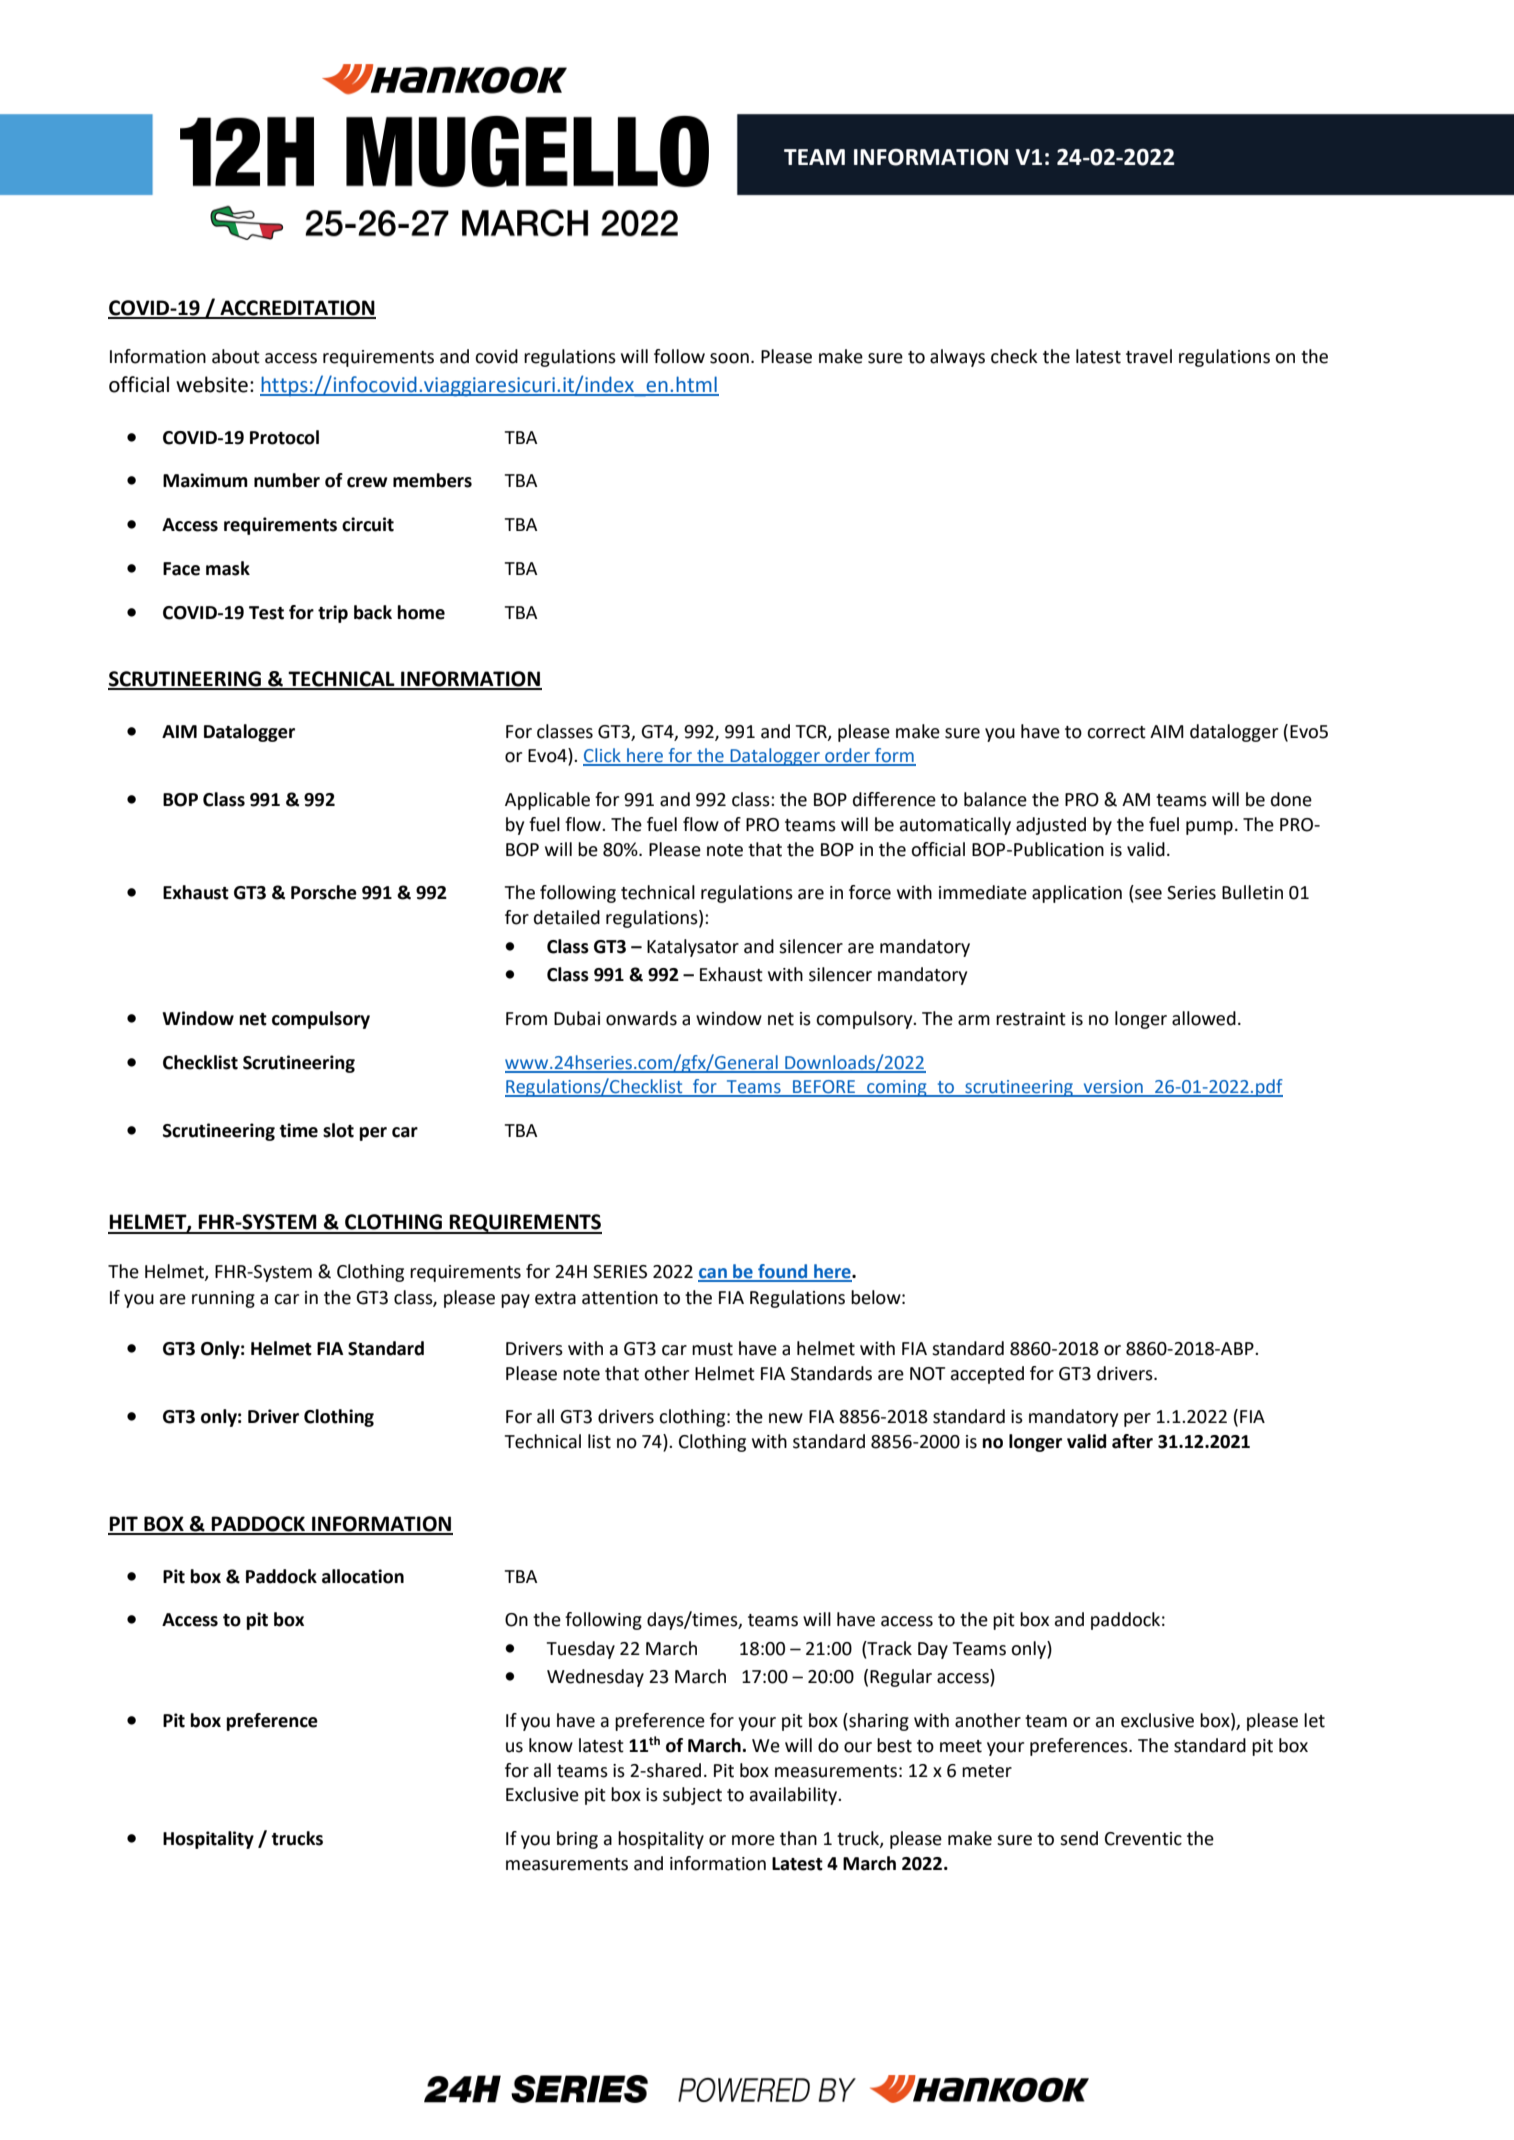 The width and height of the page is (1514, 2140). I want to click on travel, so click(1149, 356).
